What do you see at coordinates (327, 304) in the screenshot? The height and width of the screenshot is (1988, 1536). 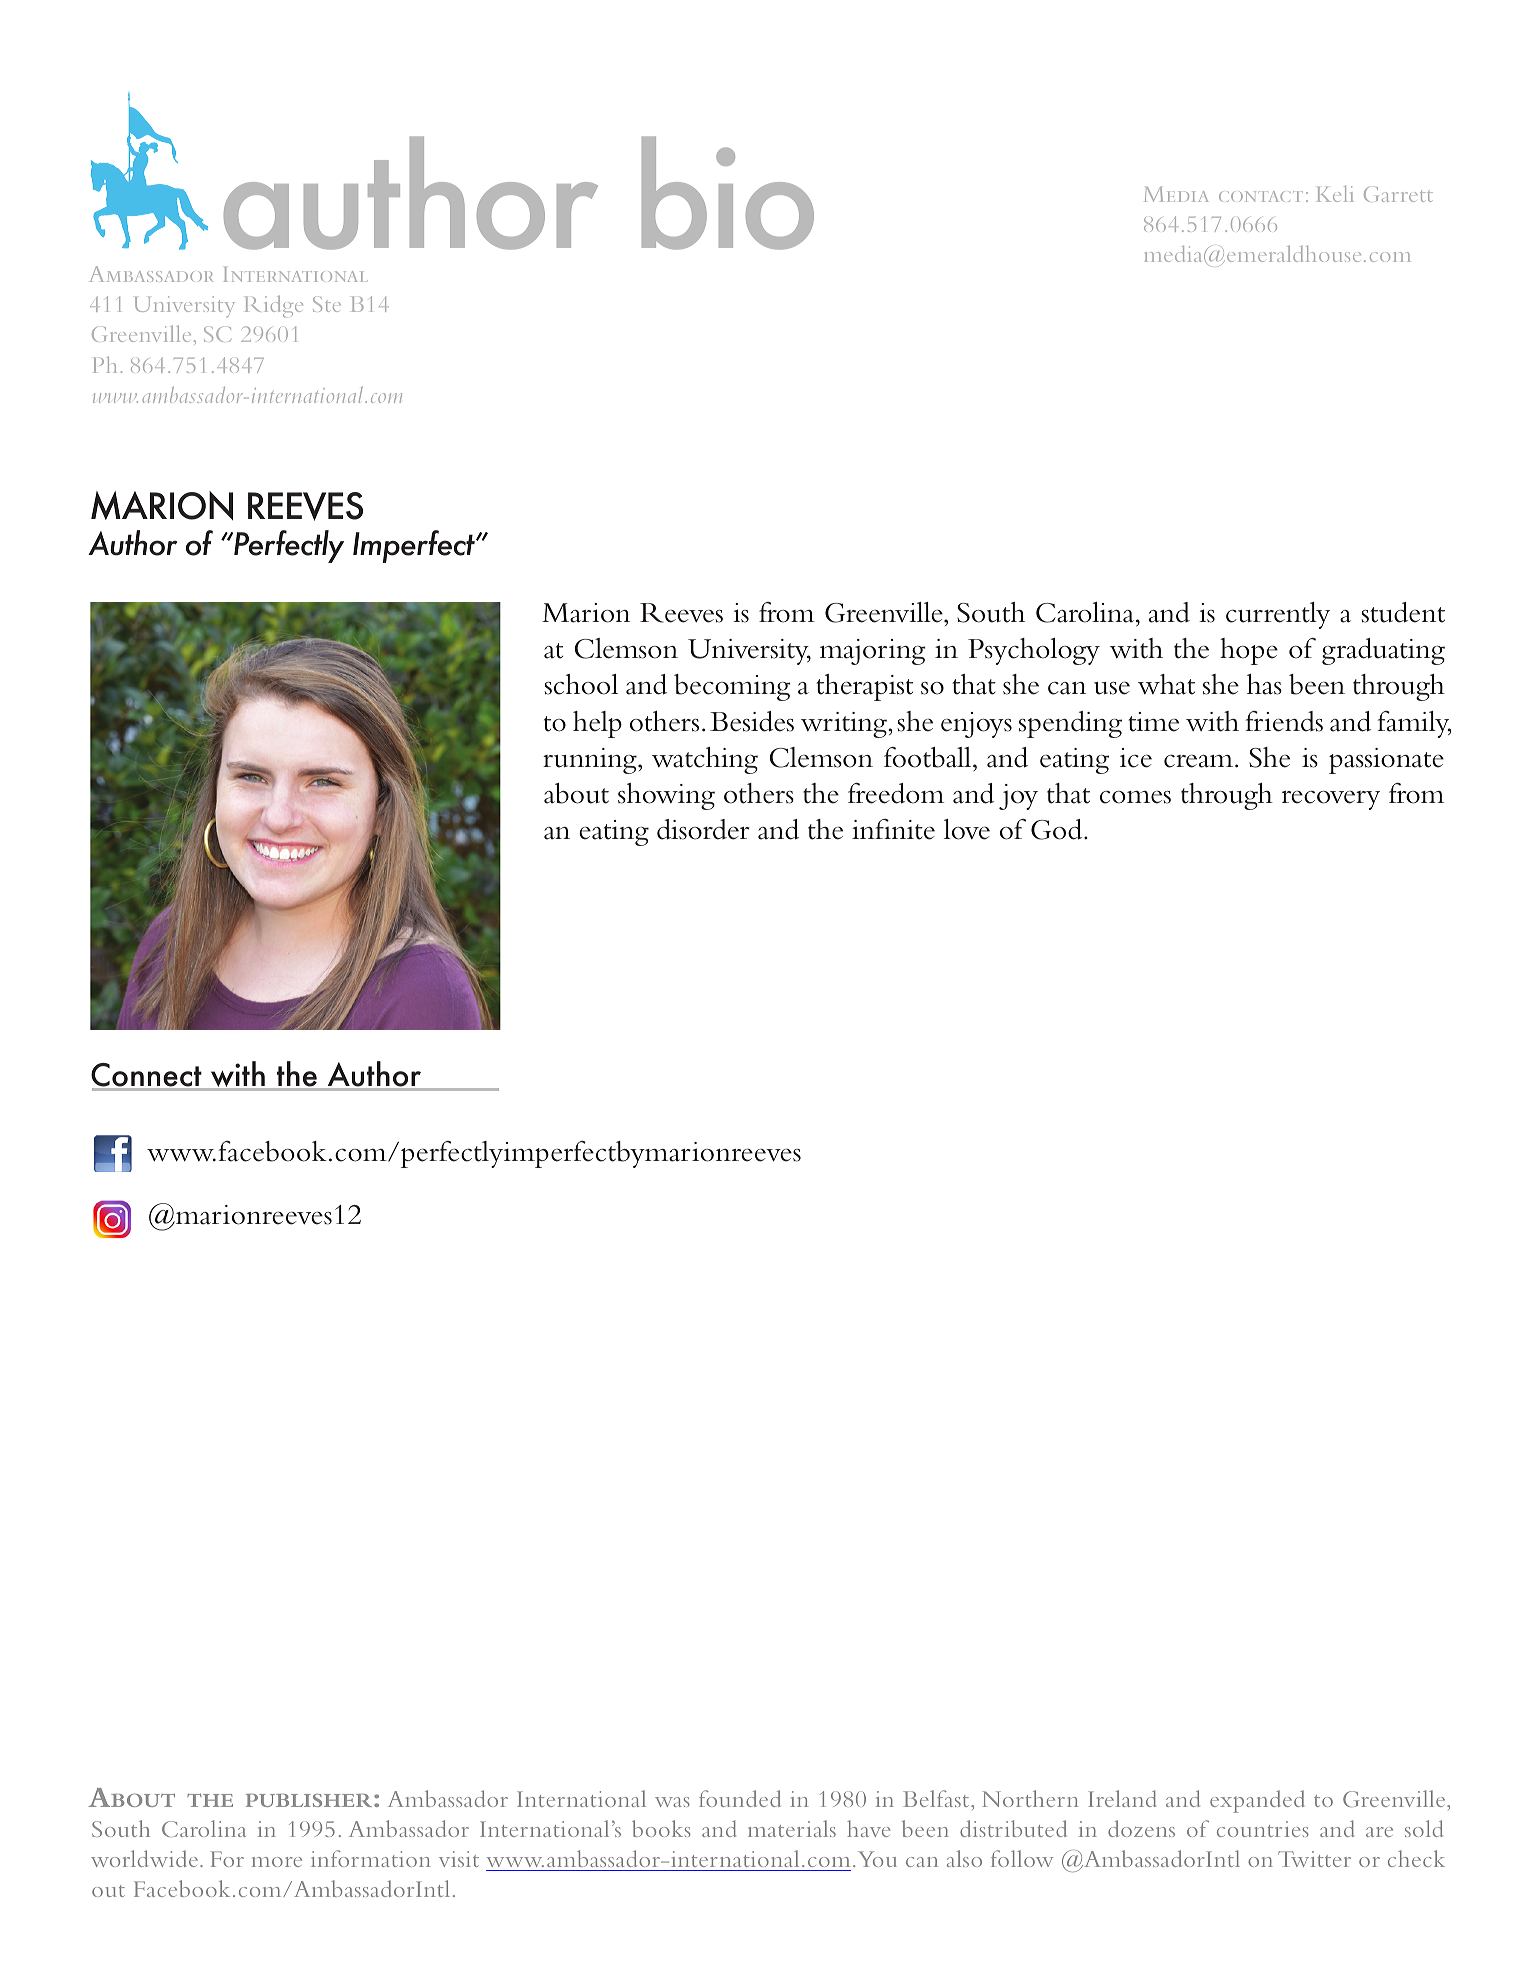 I see `Ste` at bounding box center [327, 304].
